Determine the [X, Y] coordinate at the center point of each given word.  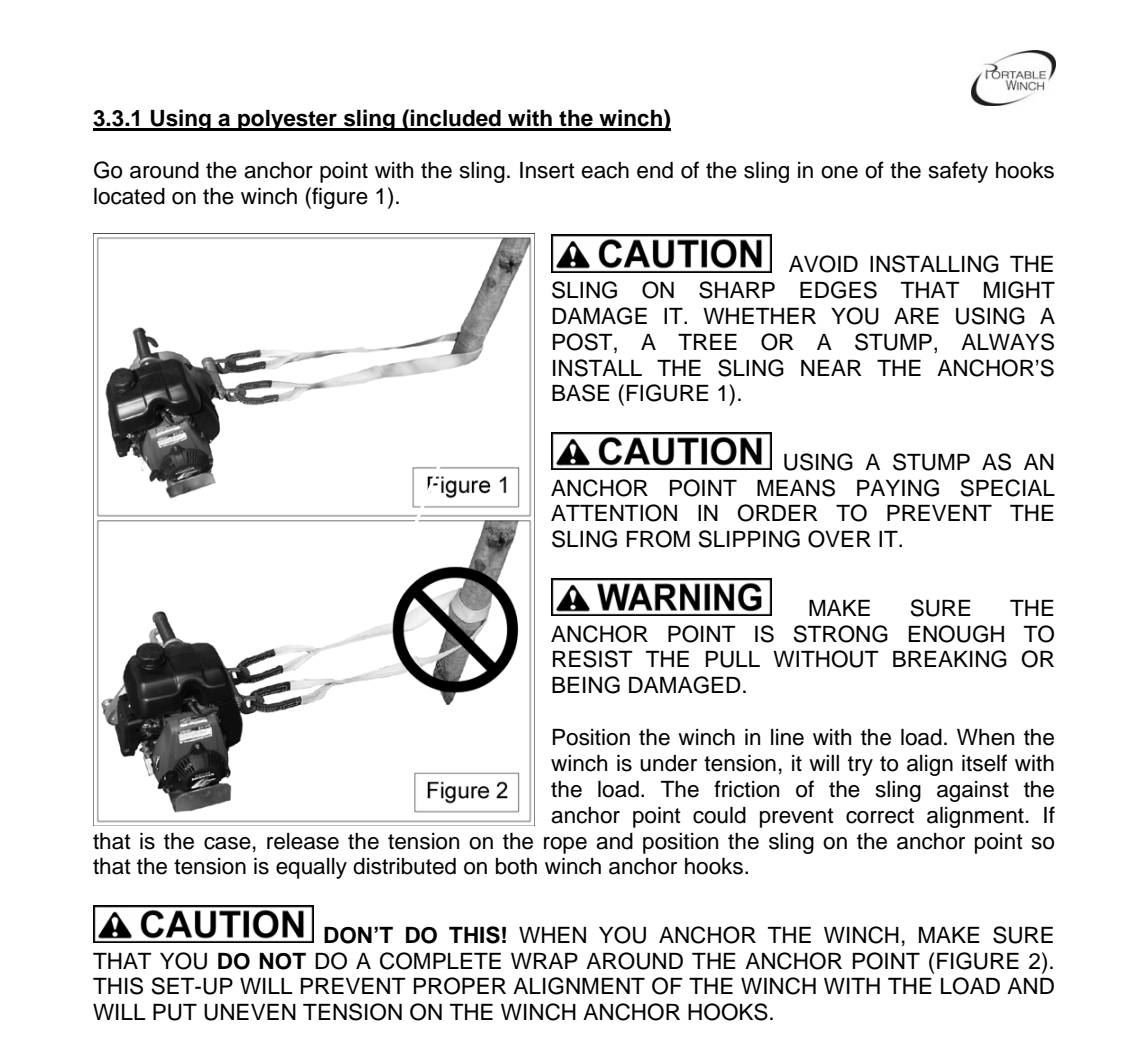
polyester [287, 120]
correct [880, 816]
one [839, 172]
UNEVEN [250, 1012]
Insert [547, 170]
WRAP [544, 961]
